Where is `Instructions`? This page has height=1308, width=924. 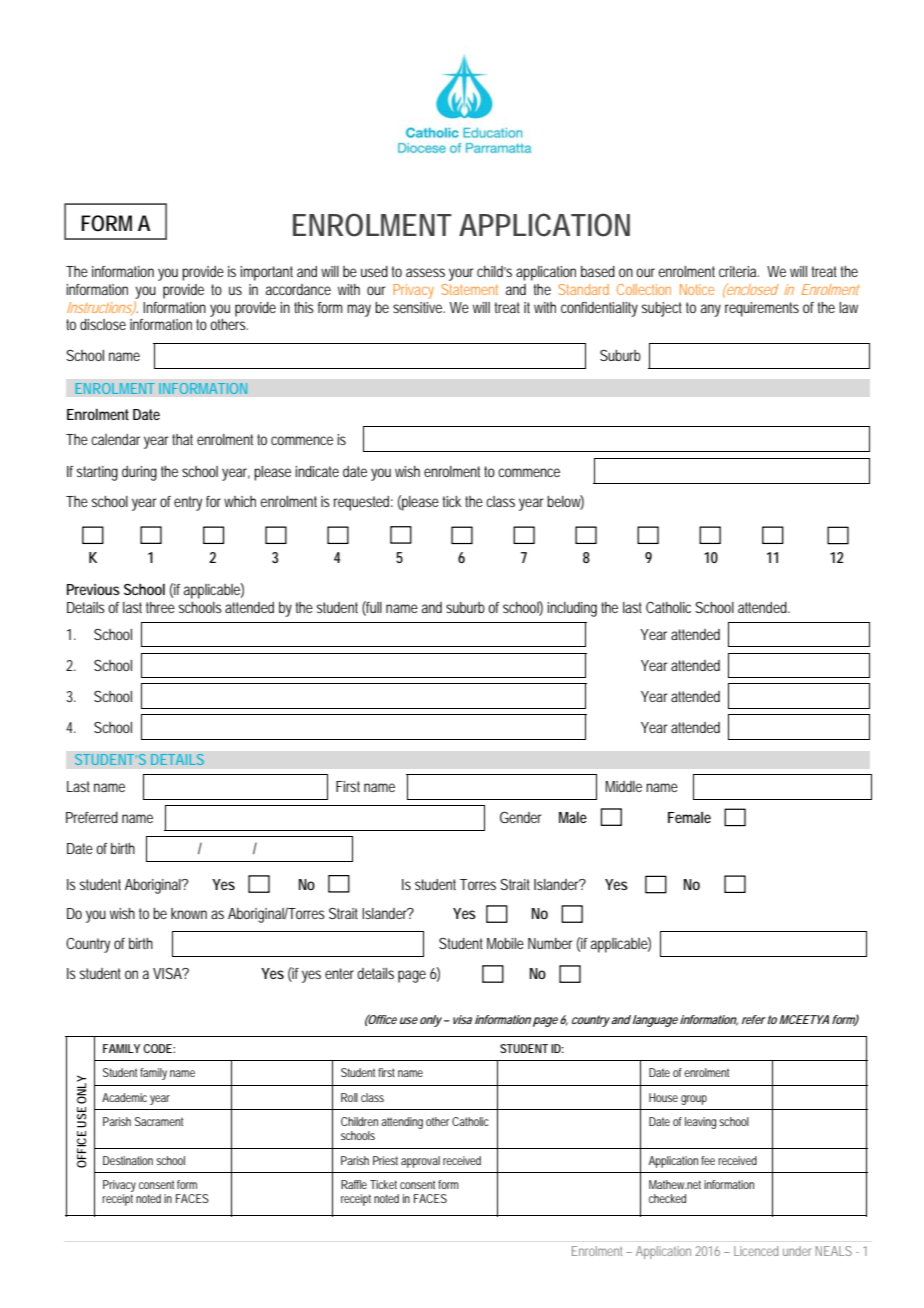
Instructions is located at coordinates (100, 308).
